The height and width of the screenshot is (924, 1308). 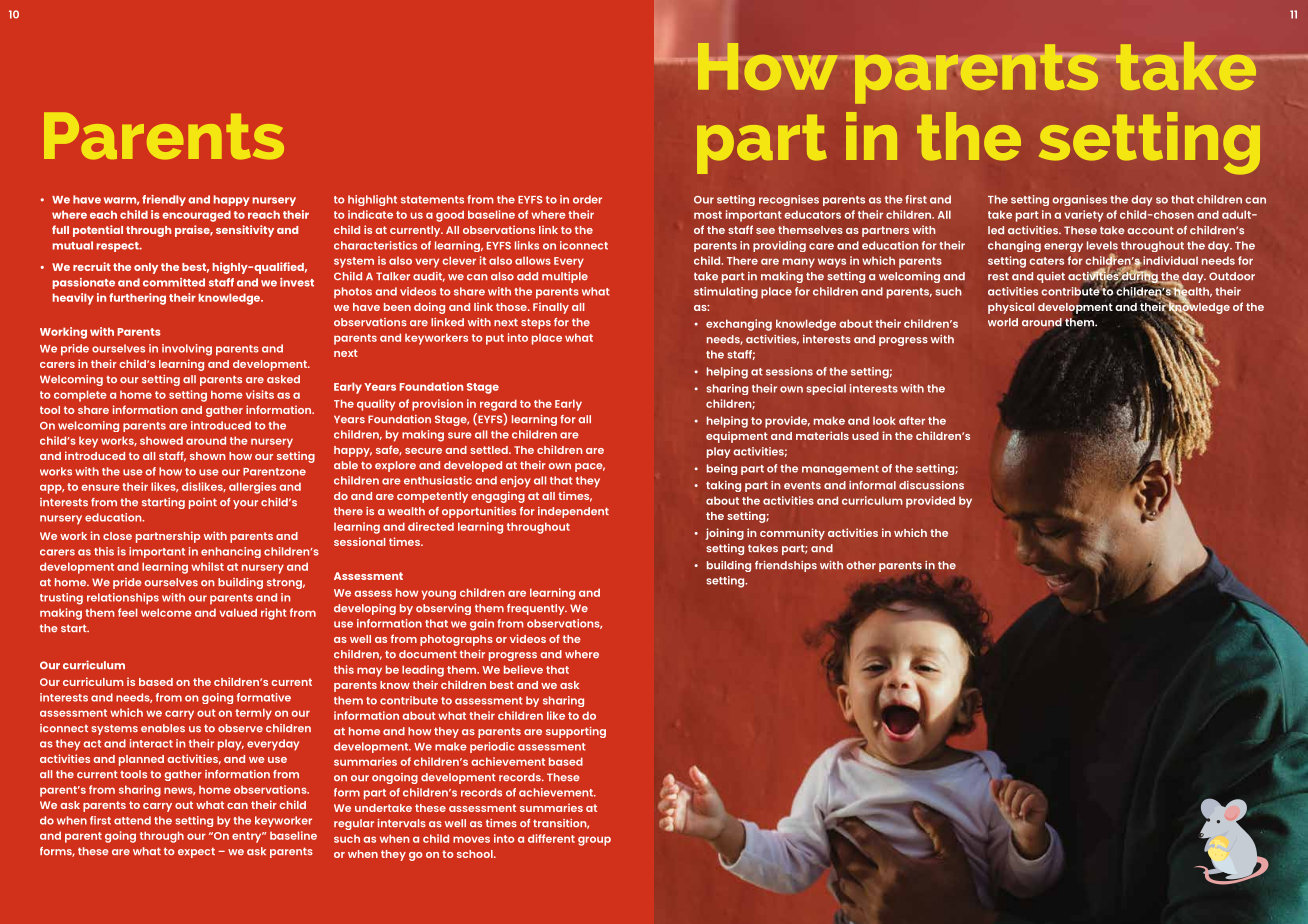 I want to click on supporting, so click(x=576, y=732).
